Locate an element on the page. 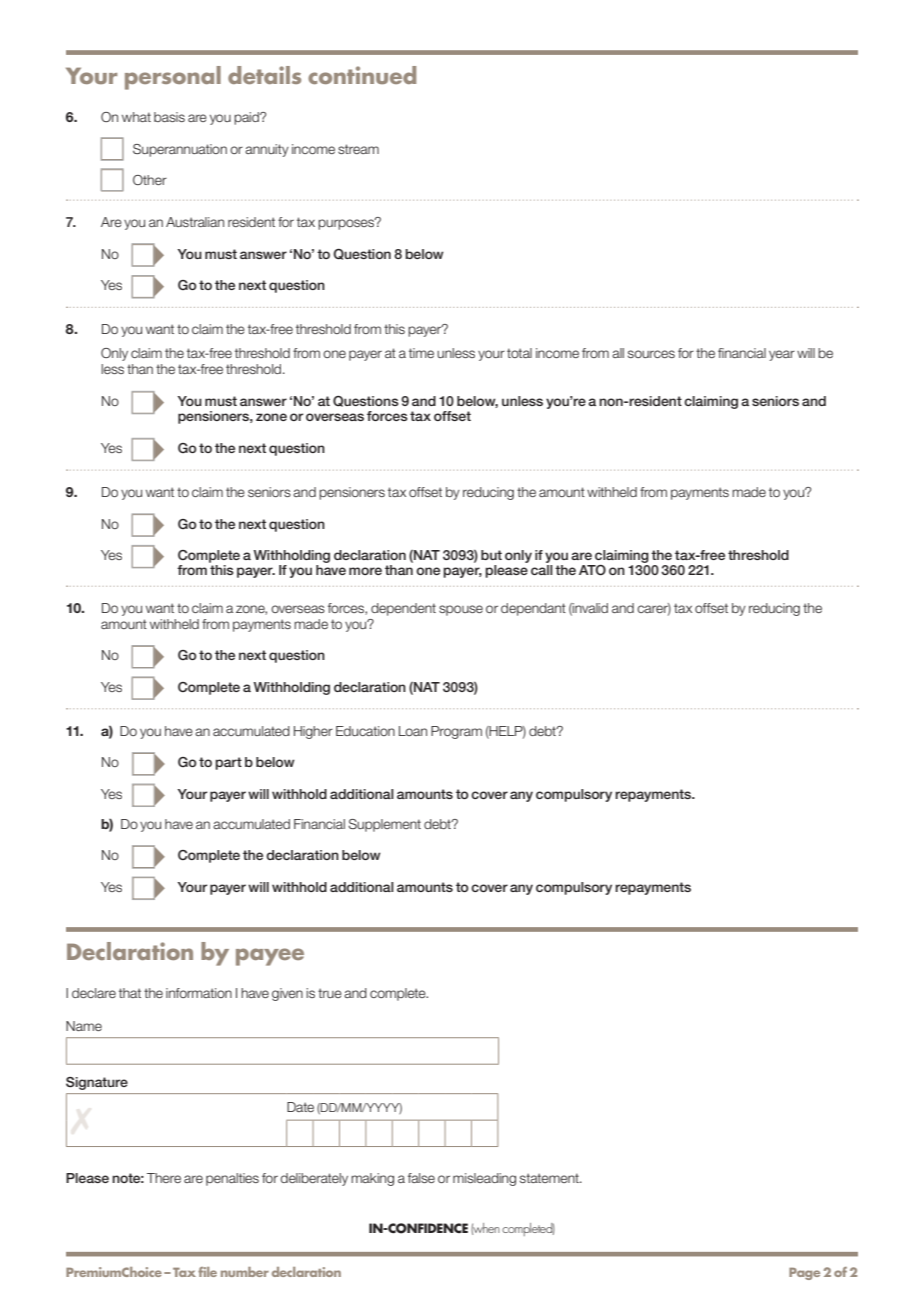  continued is located at coordinates (362, 75).
